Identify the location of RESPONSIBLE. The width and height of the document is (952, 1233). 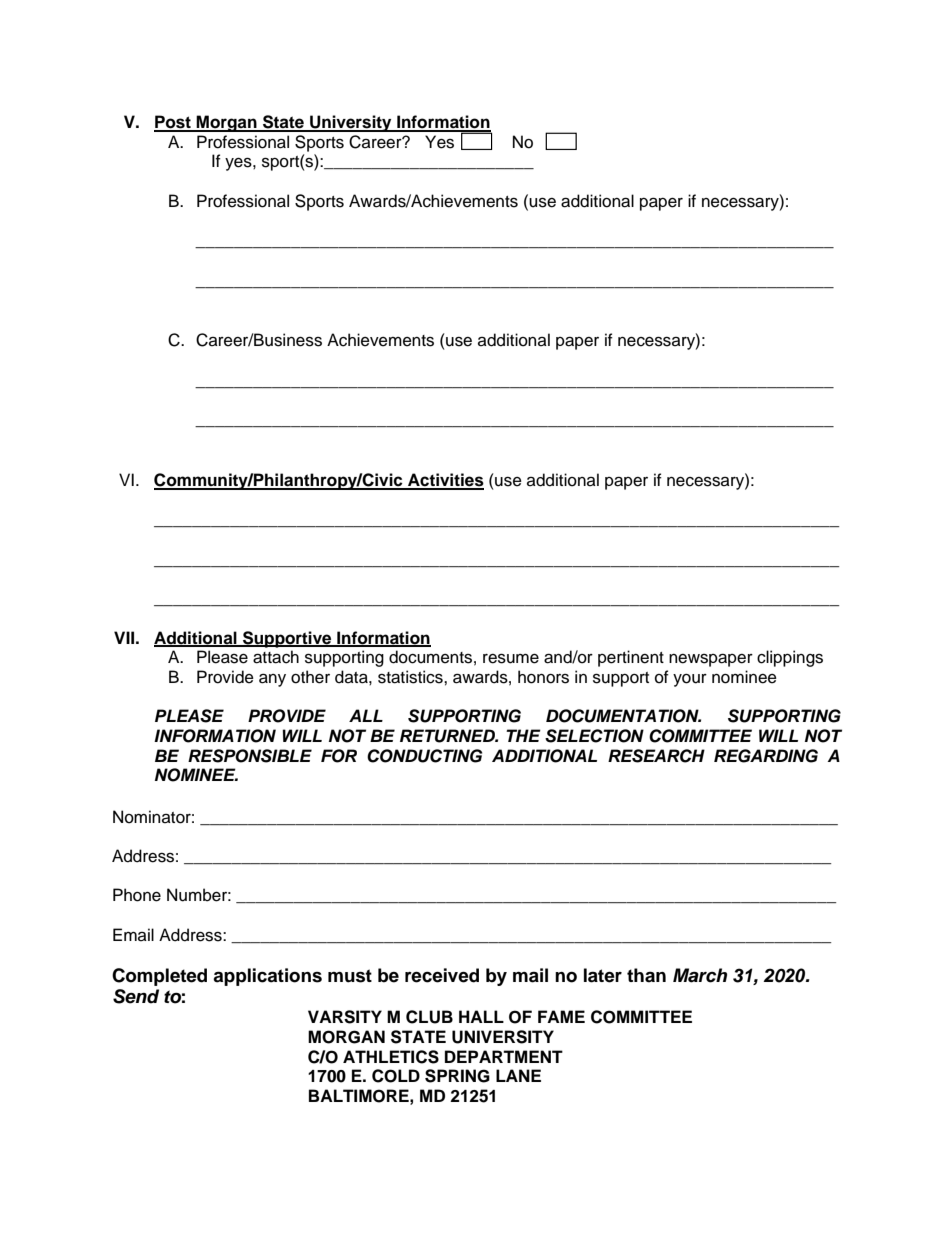
(250, 756).
